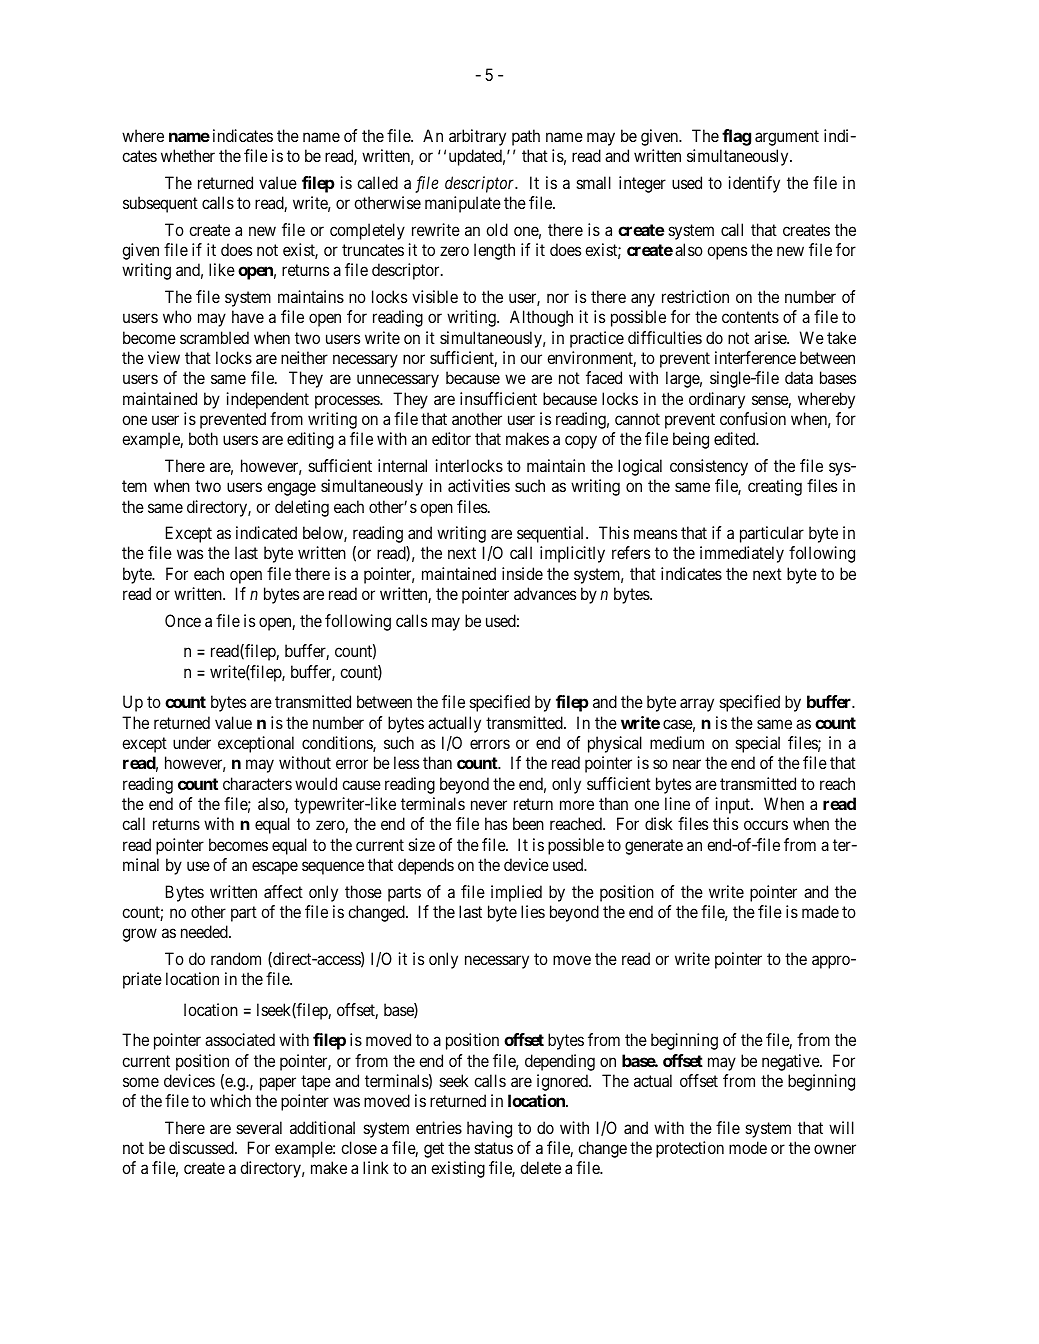 The width and height of the image is (1039, 1344). Describe the element at coordinates (477, 137) in the image. I see `arbitrary` at that location.
